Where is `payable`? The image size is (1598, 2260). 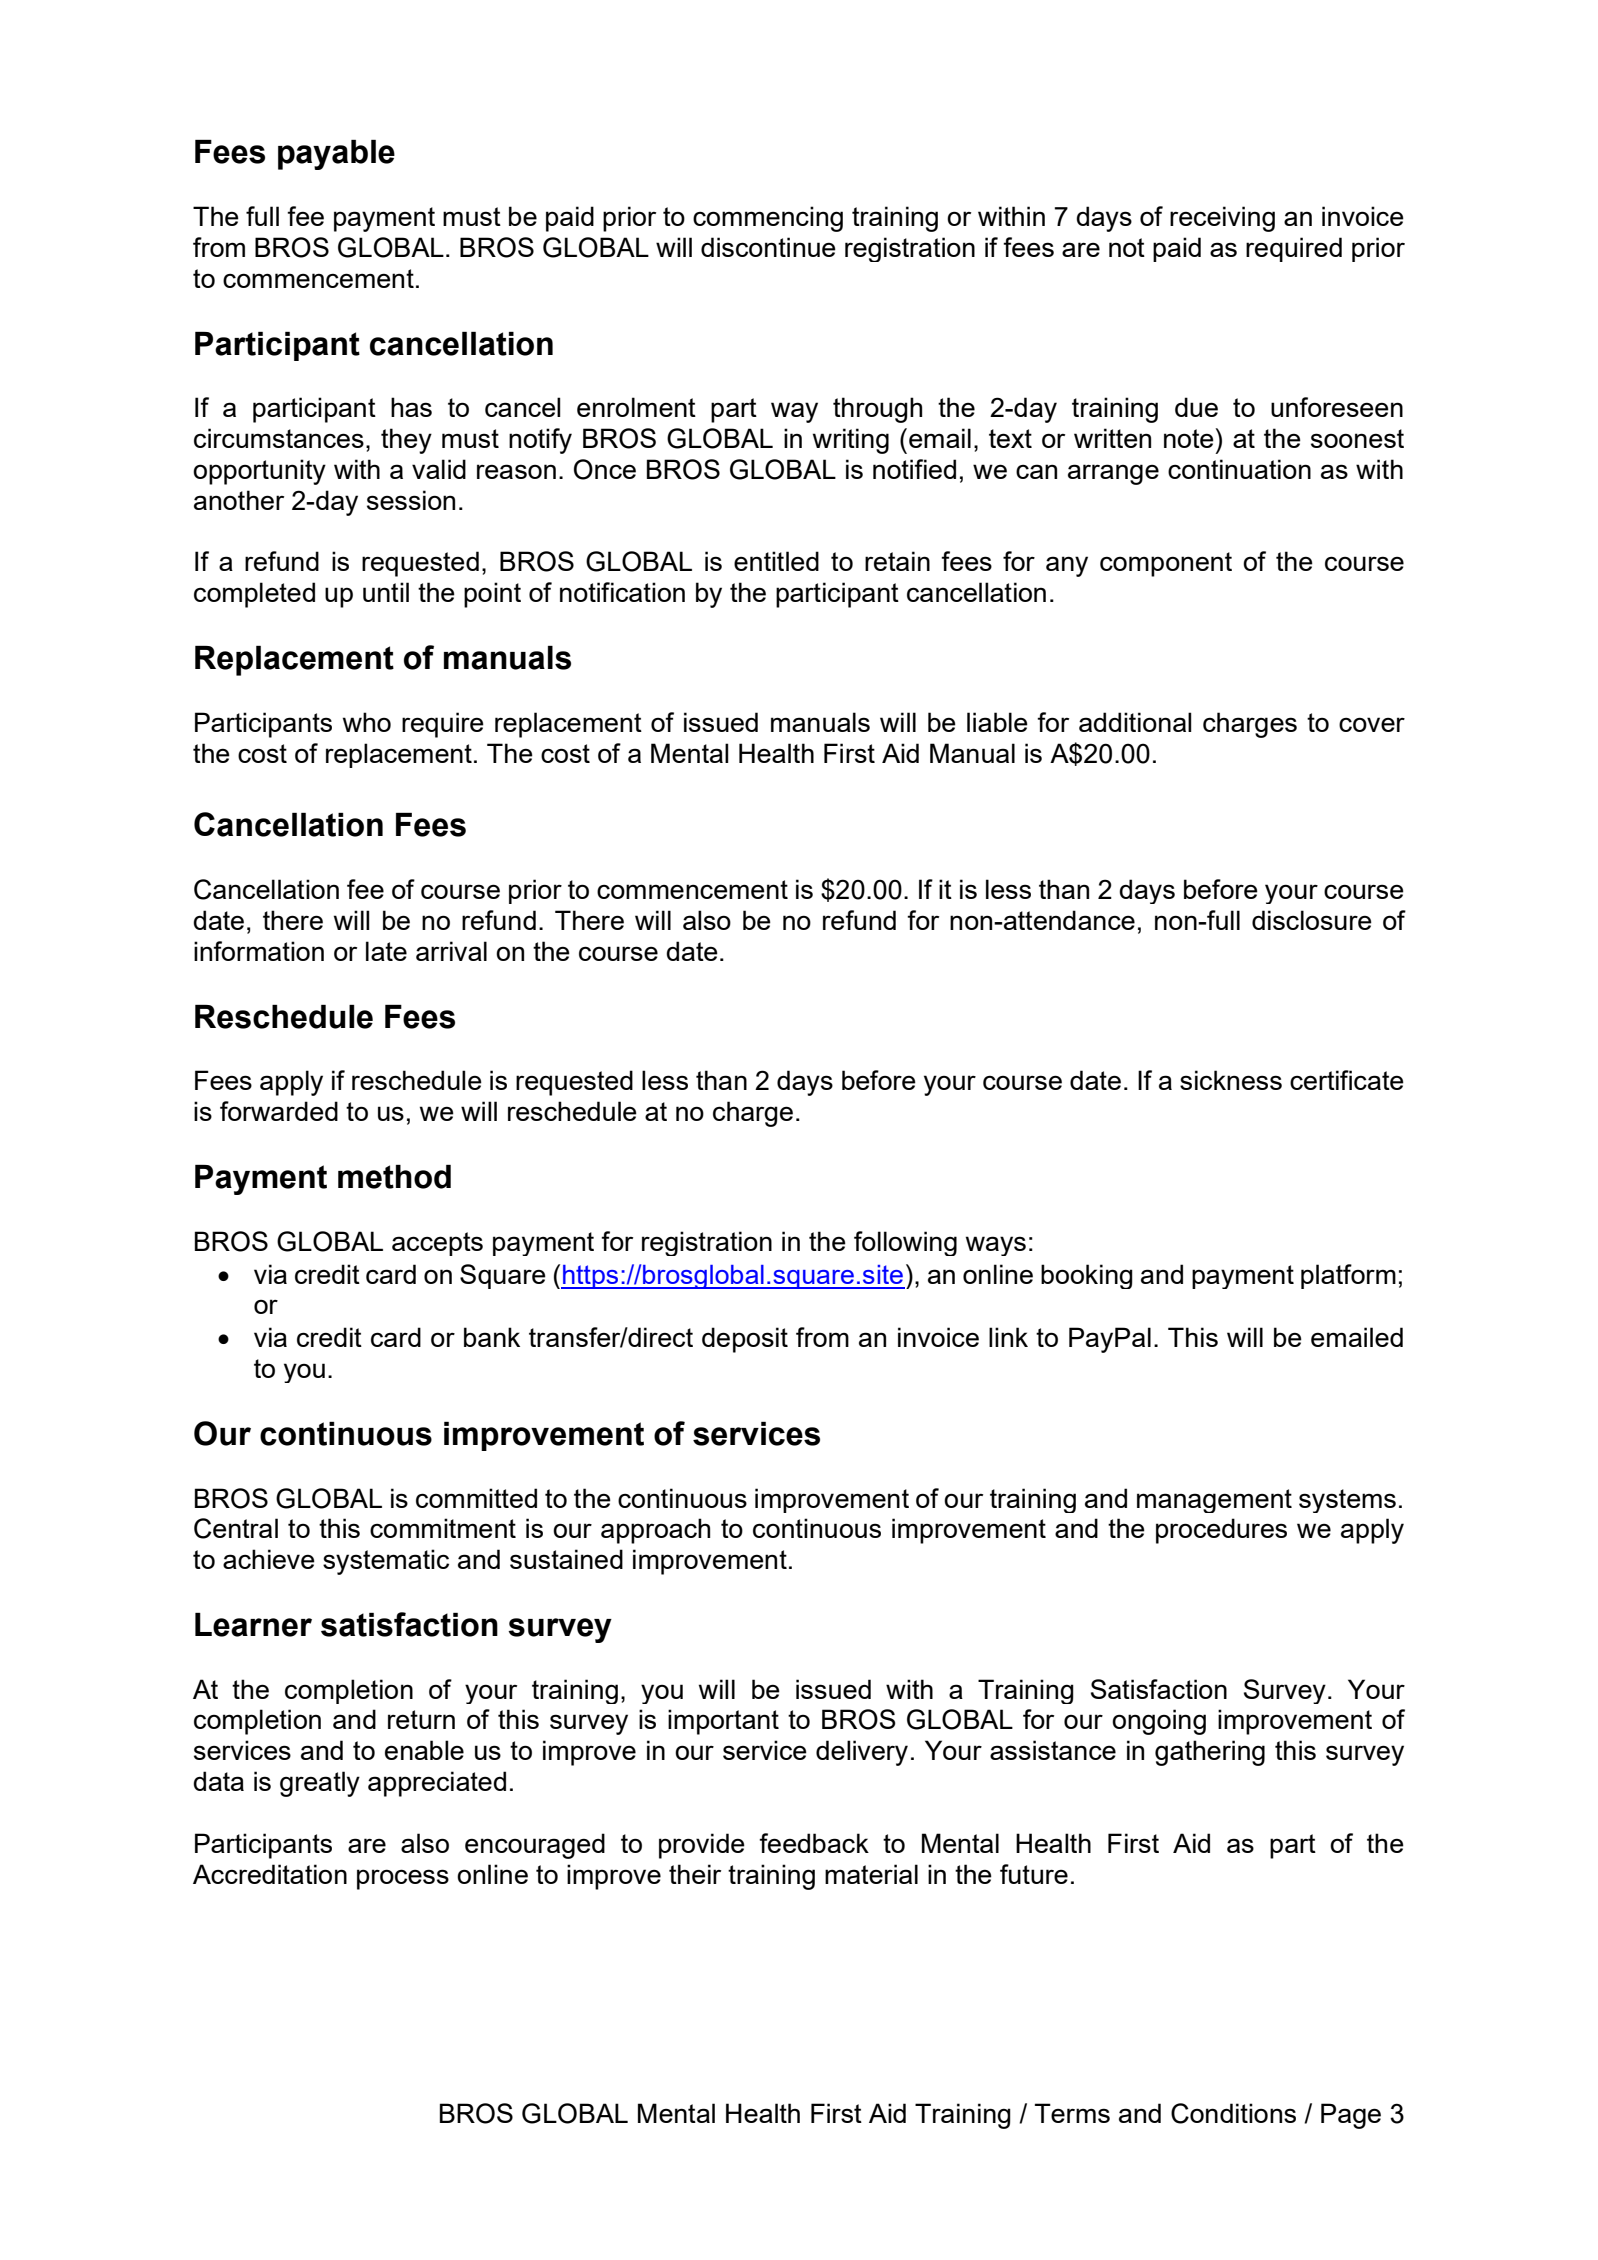 payable is located at coordinates (336, 155).
